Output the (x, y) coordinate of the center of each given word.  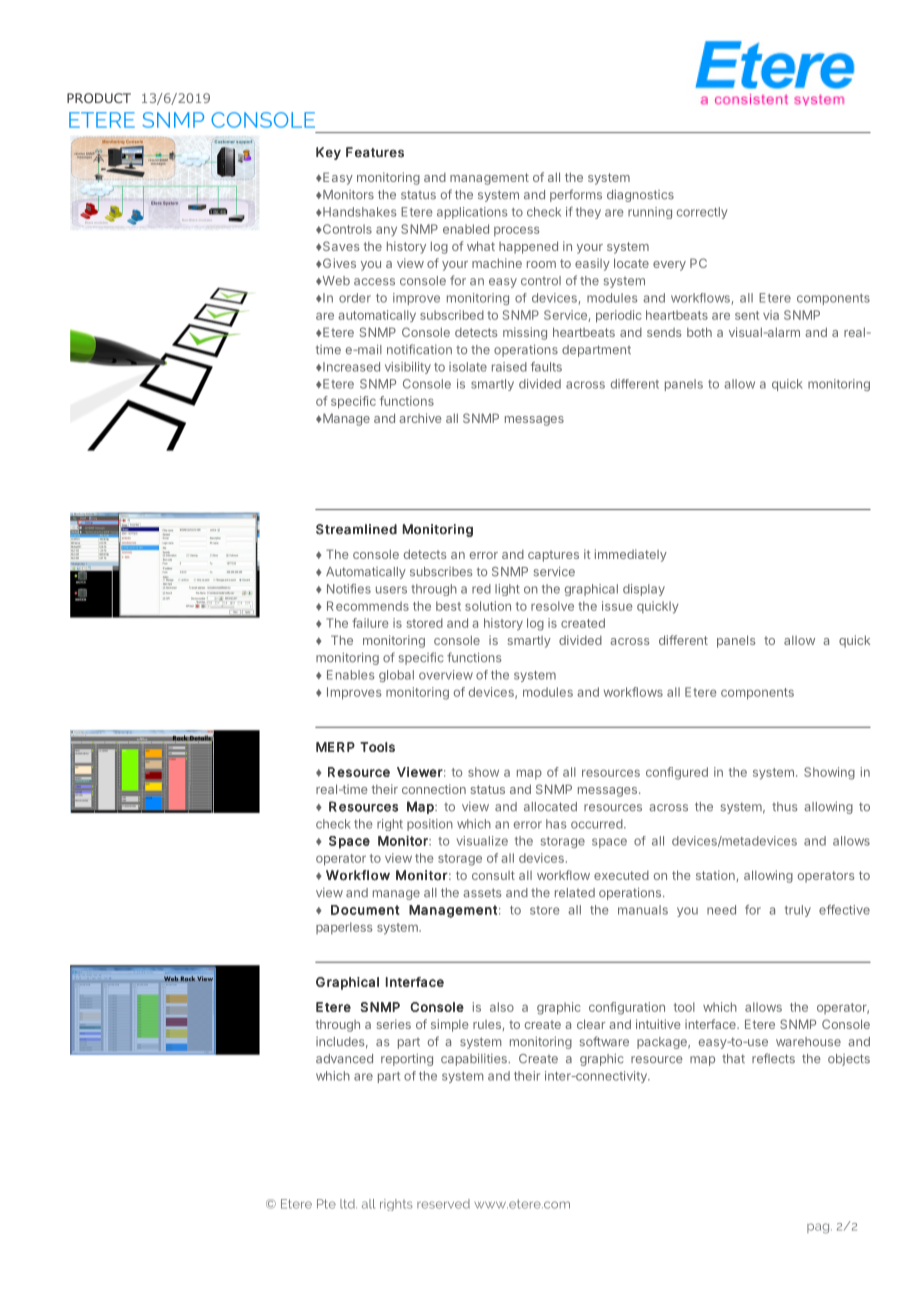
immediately (631, 555)
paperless (344, 928)
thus (785, 807)
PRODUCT (99, 98)
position (430, 825)
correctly (702, 213)
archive (420, 418)
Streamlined (356, 529)
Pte (326, 1204)
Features (375, 152)
